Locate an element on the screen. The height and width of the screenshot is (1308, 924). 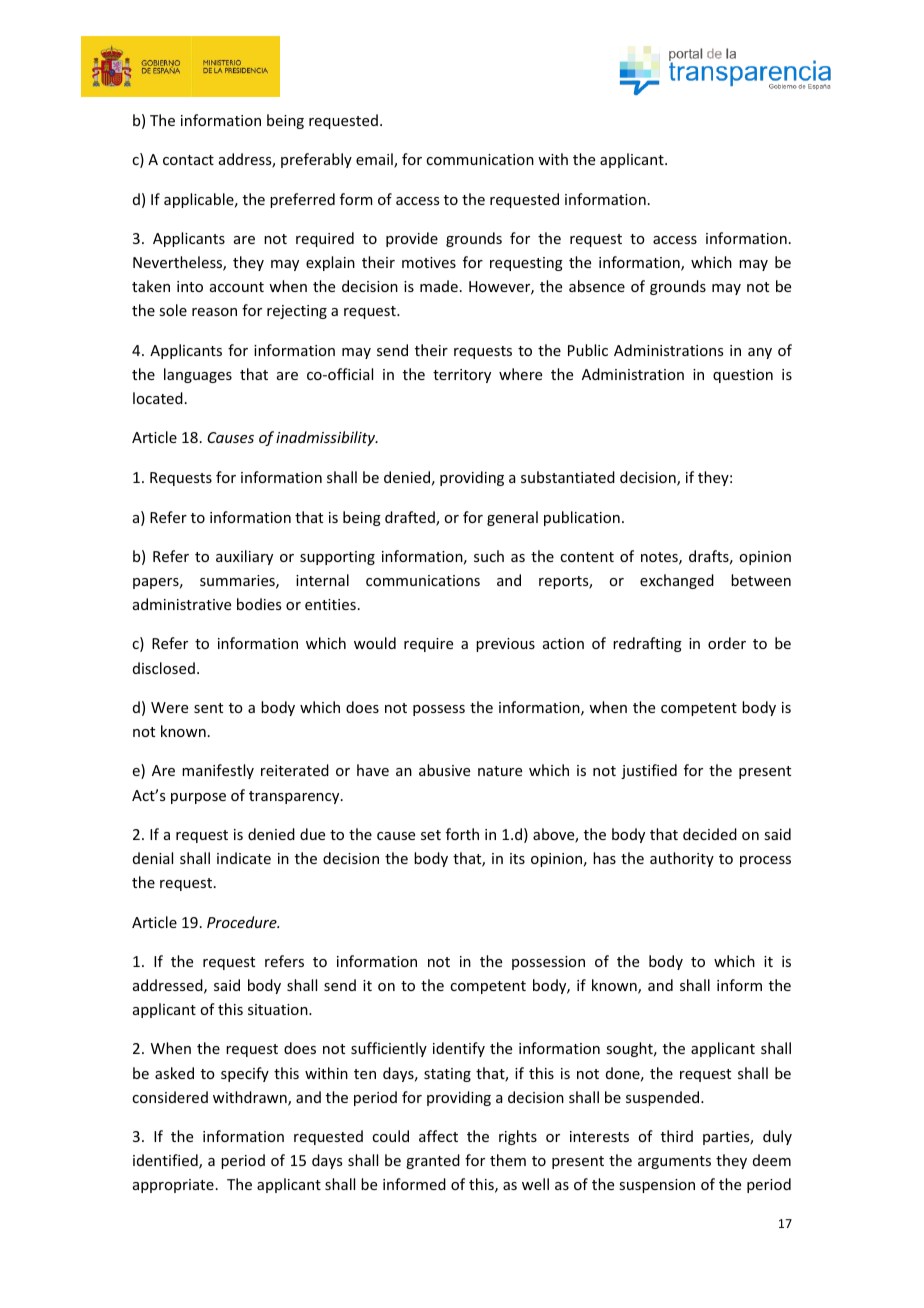
order is located at coordinates (727, 643).
